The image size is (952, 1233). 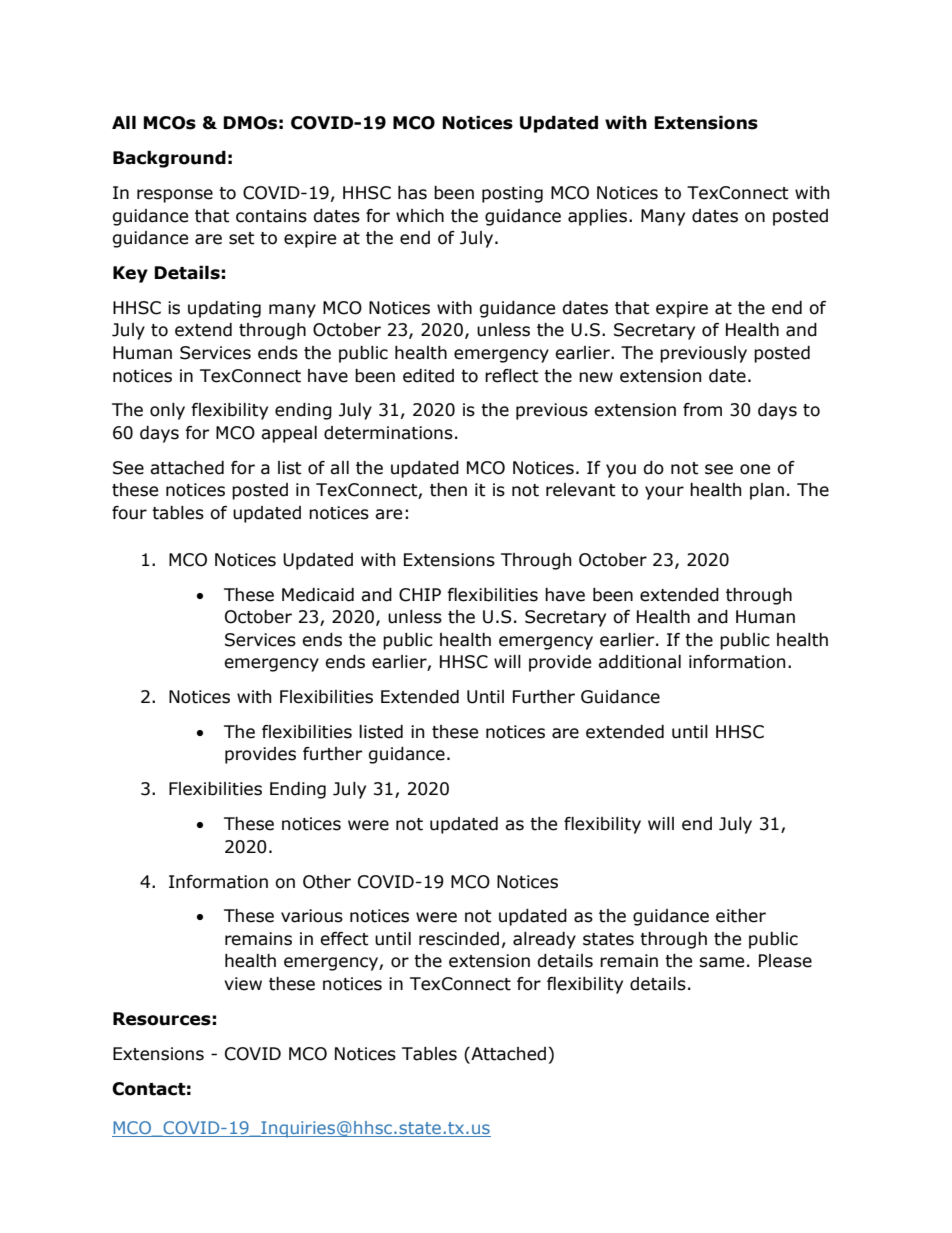 I want to click on response, so click(x=175, y=196).
